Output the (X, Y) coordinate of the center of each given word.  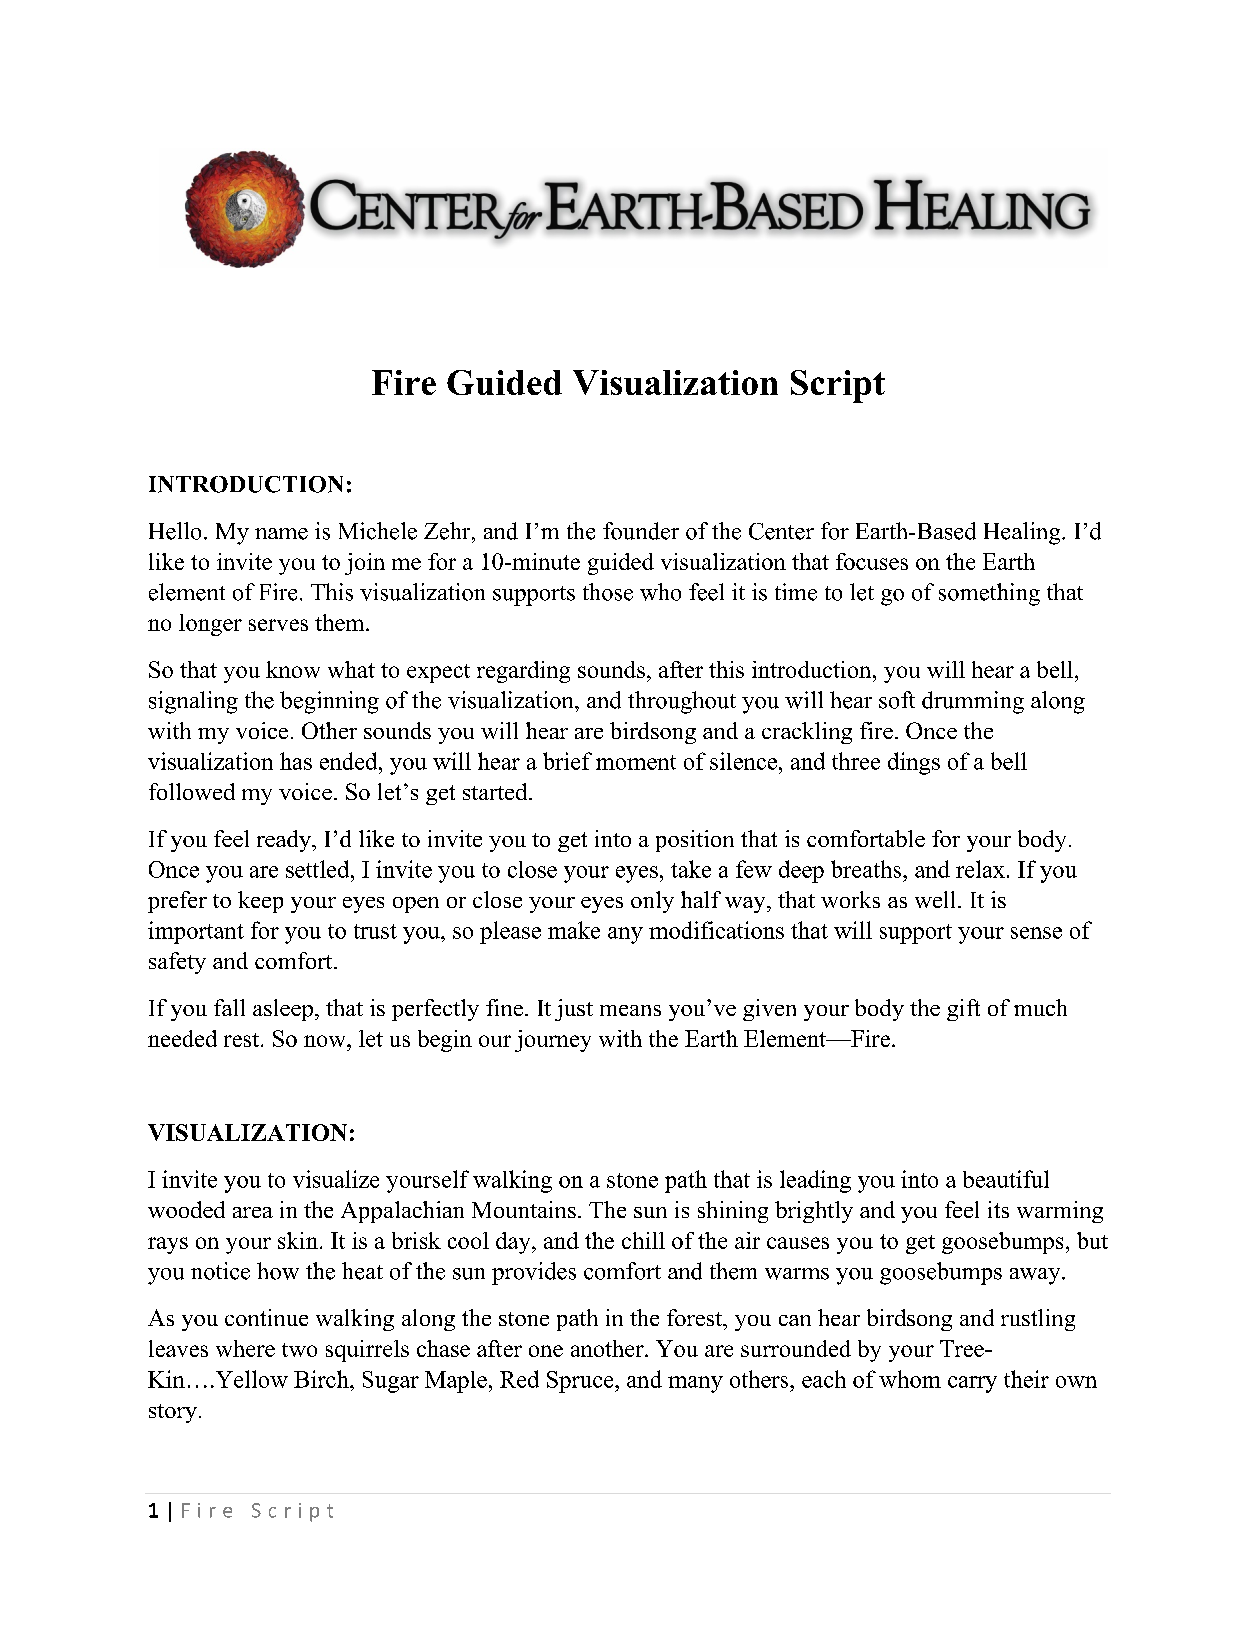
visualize (336, 1179)
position (695, 841)
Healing (1023, 533)
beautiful (1006, 1179)
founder (641, 531)
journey (553, 1041)
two (299, 1350)
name (281, 534)
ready (285, 841)
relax (980, 869)
